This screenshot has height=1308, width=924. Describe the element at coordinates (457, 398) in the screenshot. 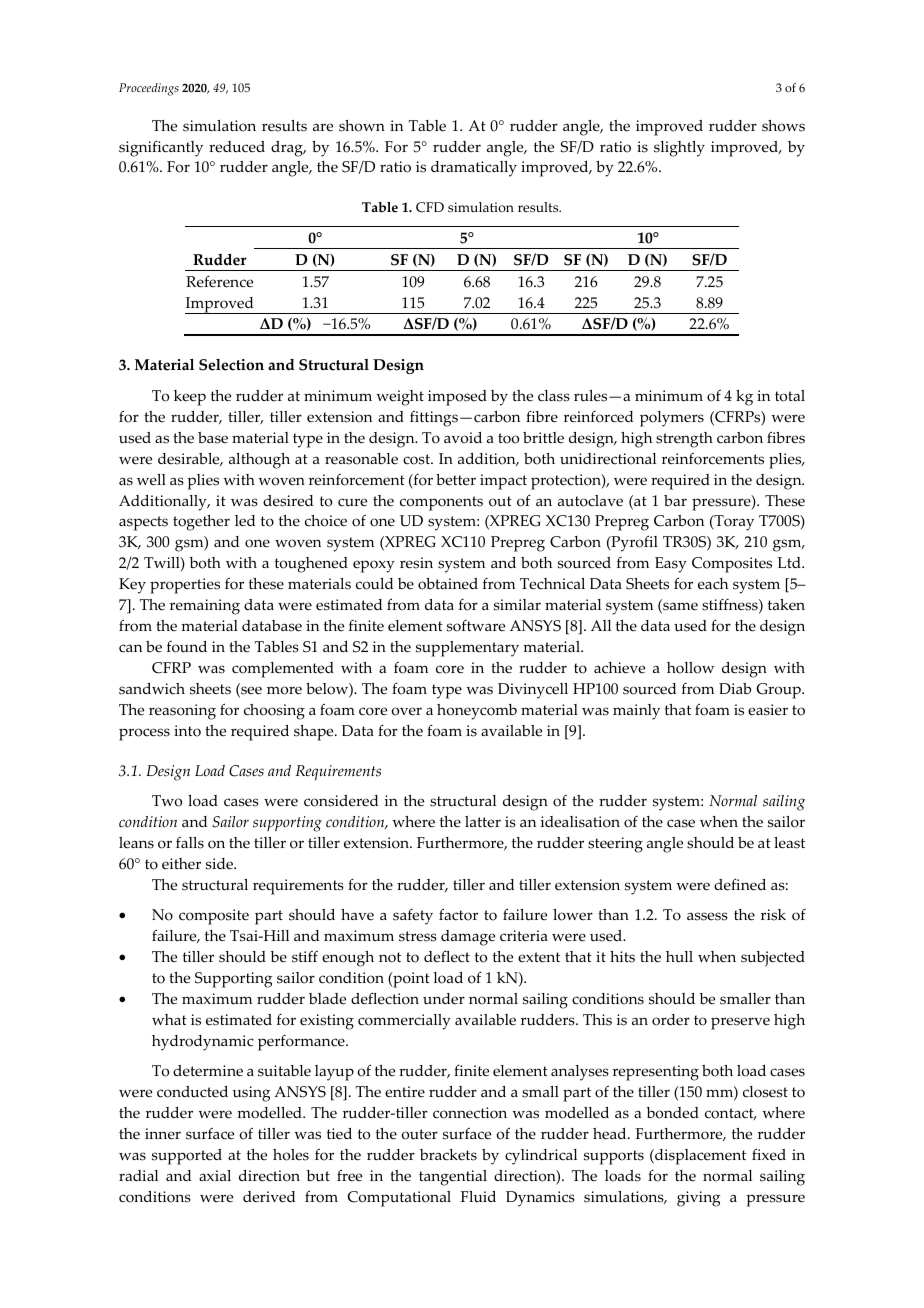

I see `imposed` at that location.
